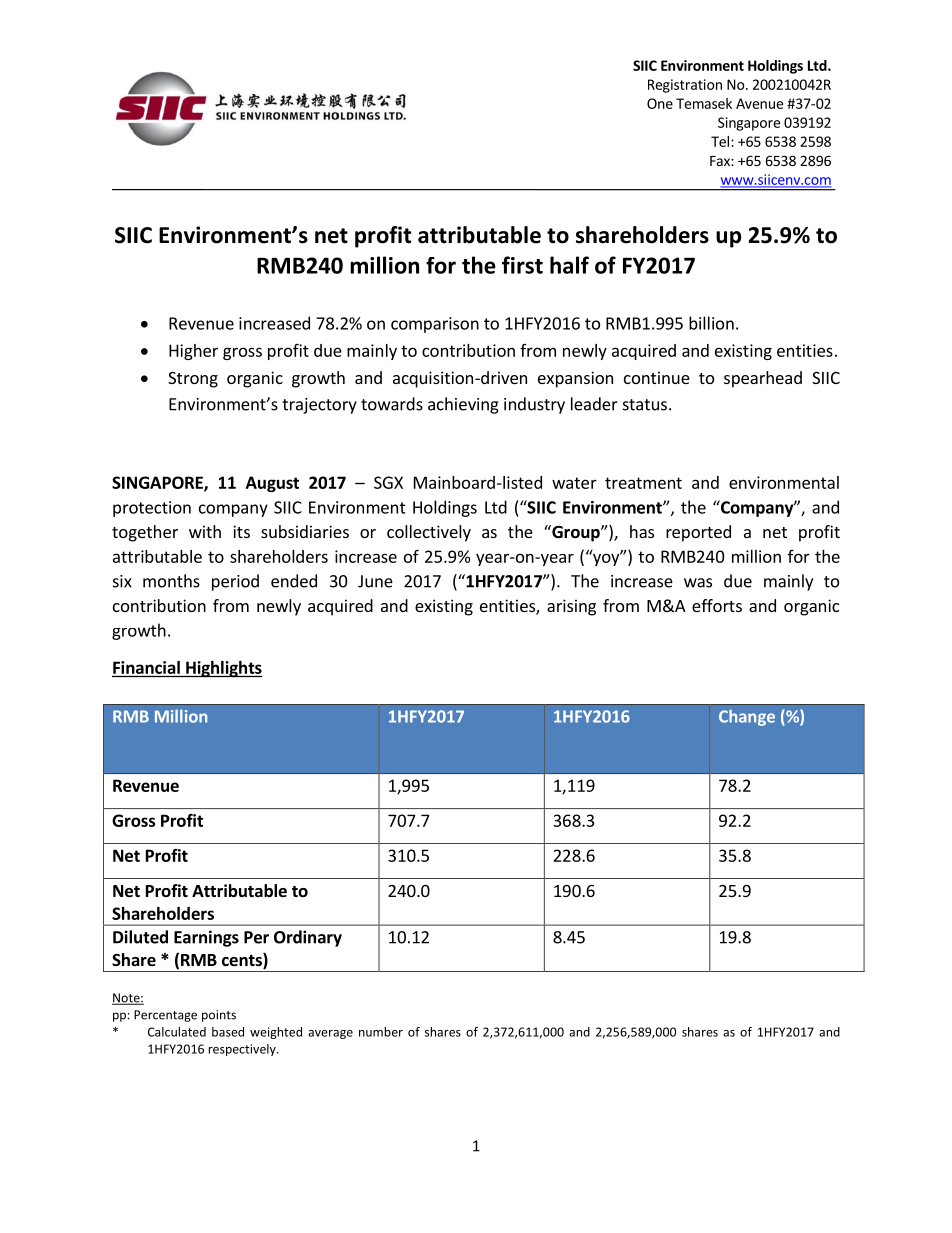 Image resolution: width=952 pixels, height=1233 pixels. Describe the element at coordinates (698, 583) in the screenshot. I see `was` at that location.
